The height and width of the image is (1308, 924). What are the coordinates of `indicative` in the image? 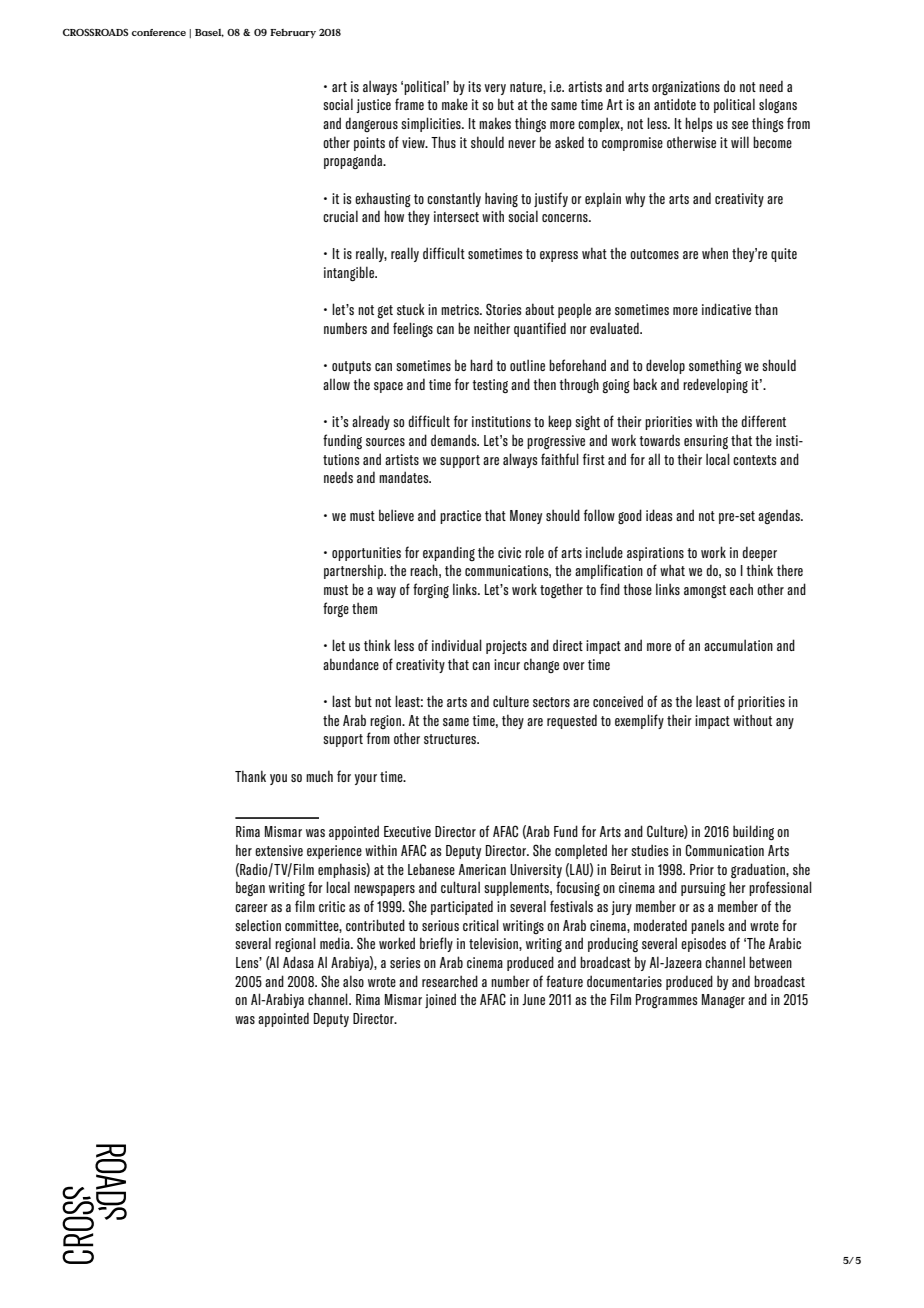 It's located at (726, 309).
